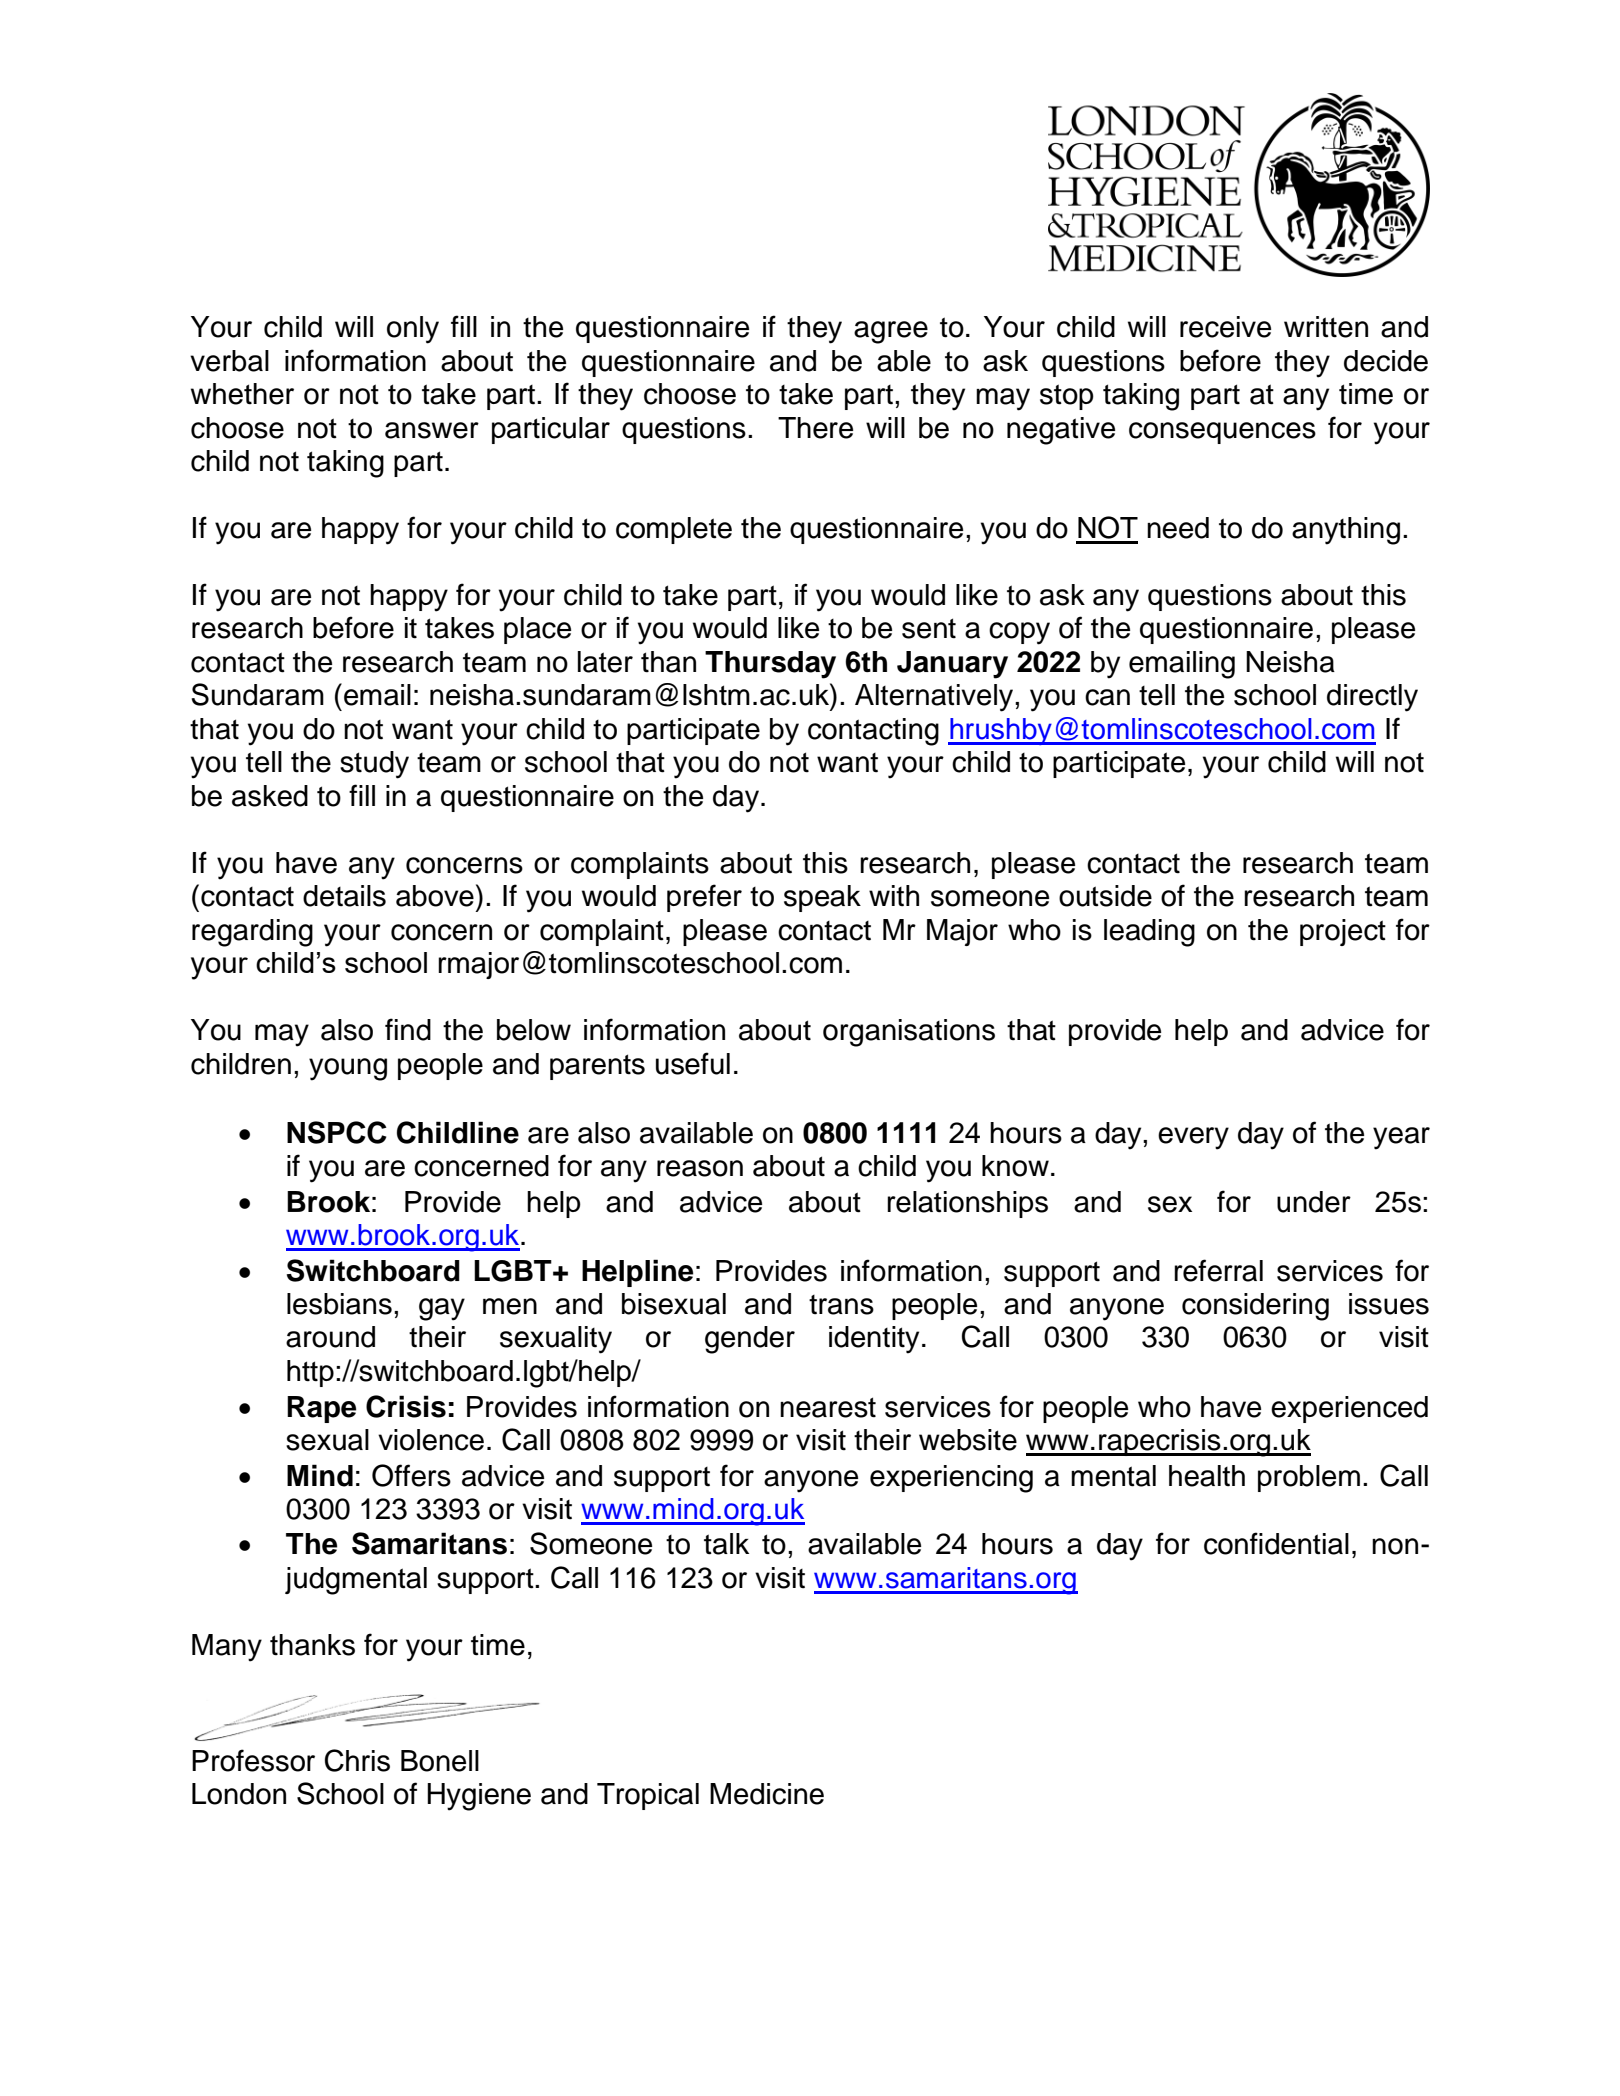 The width and height of the image is (1620, 2096). I want to click on receive, so click(1225, 327).
